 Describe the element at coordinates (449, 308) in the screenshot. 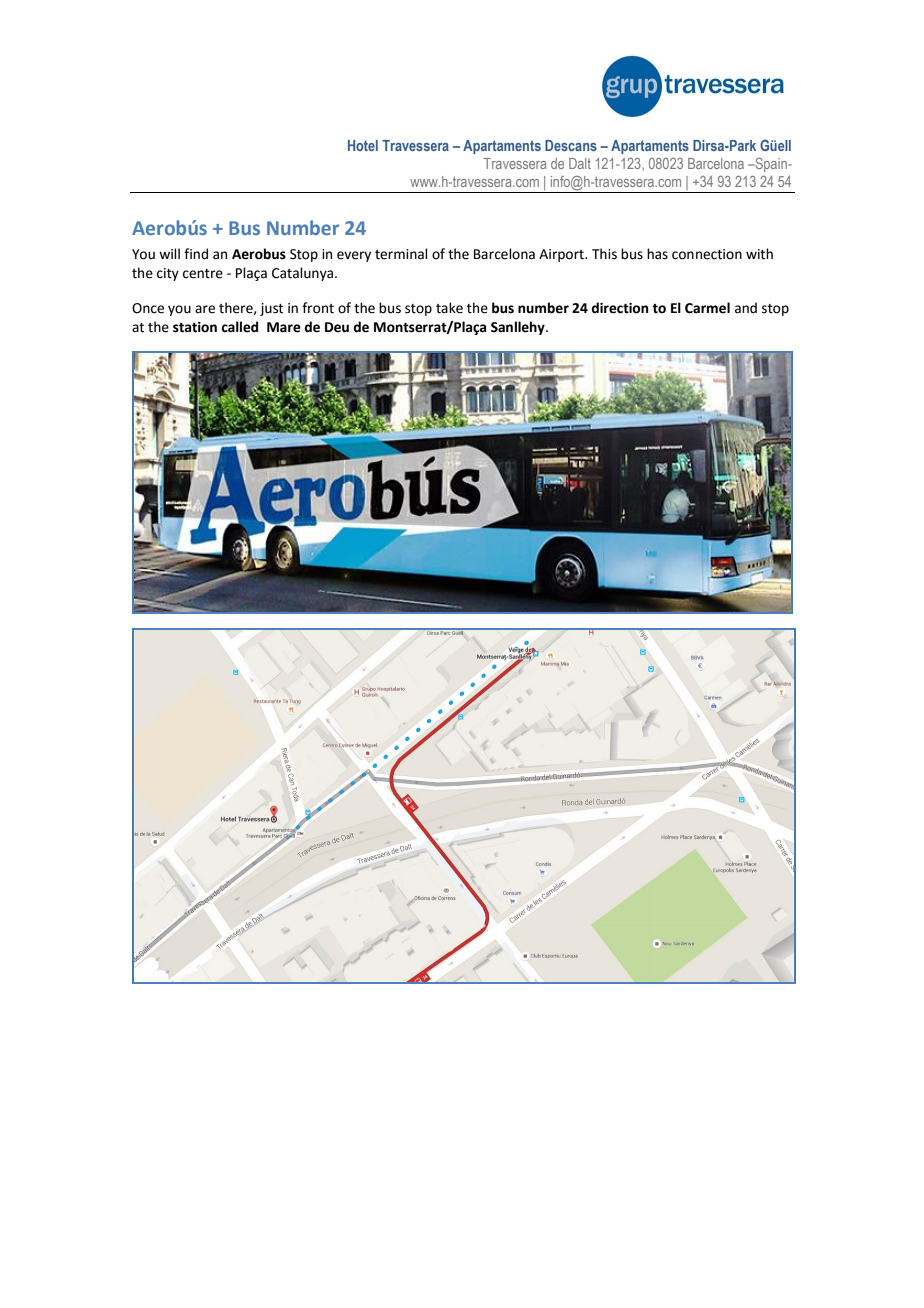

I see `take` at that location.
